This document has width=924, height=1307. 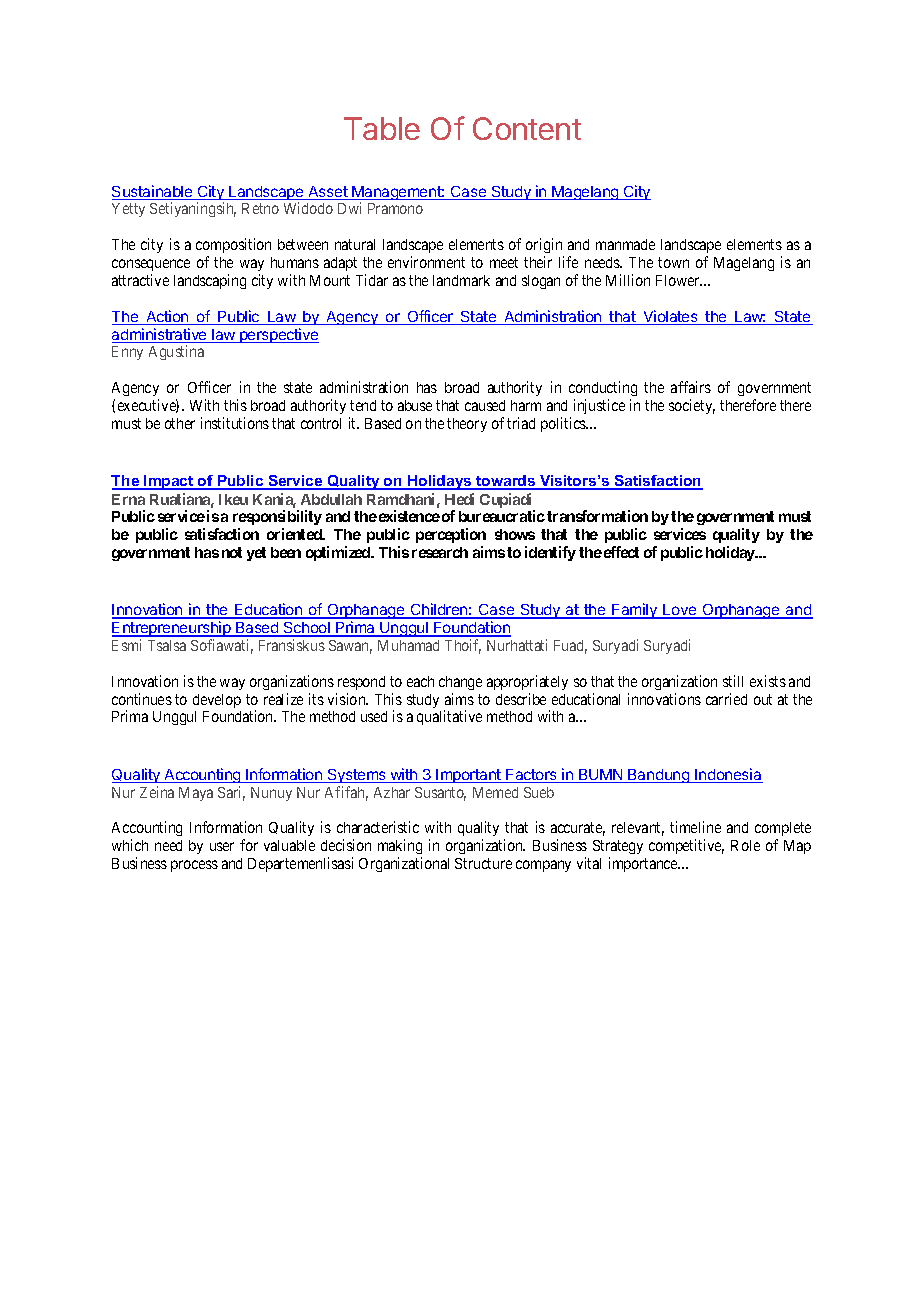 What do you see at coordinates (415, 405) in the document?
I see `abuse` at bounding box center [415, 405].
